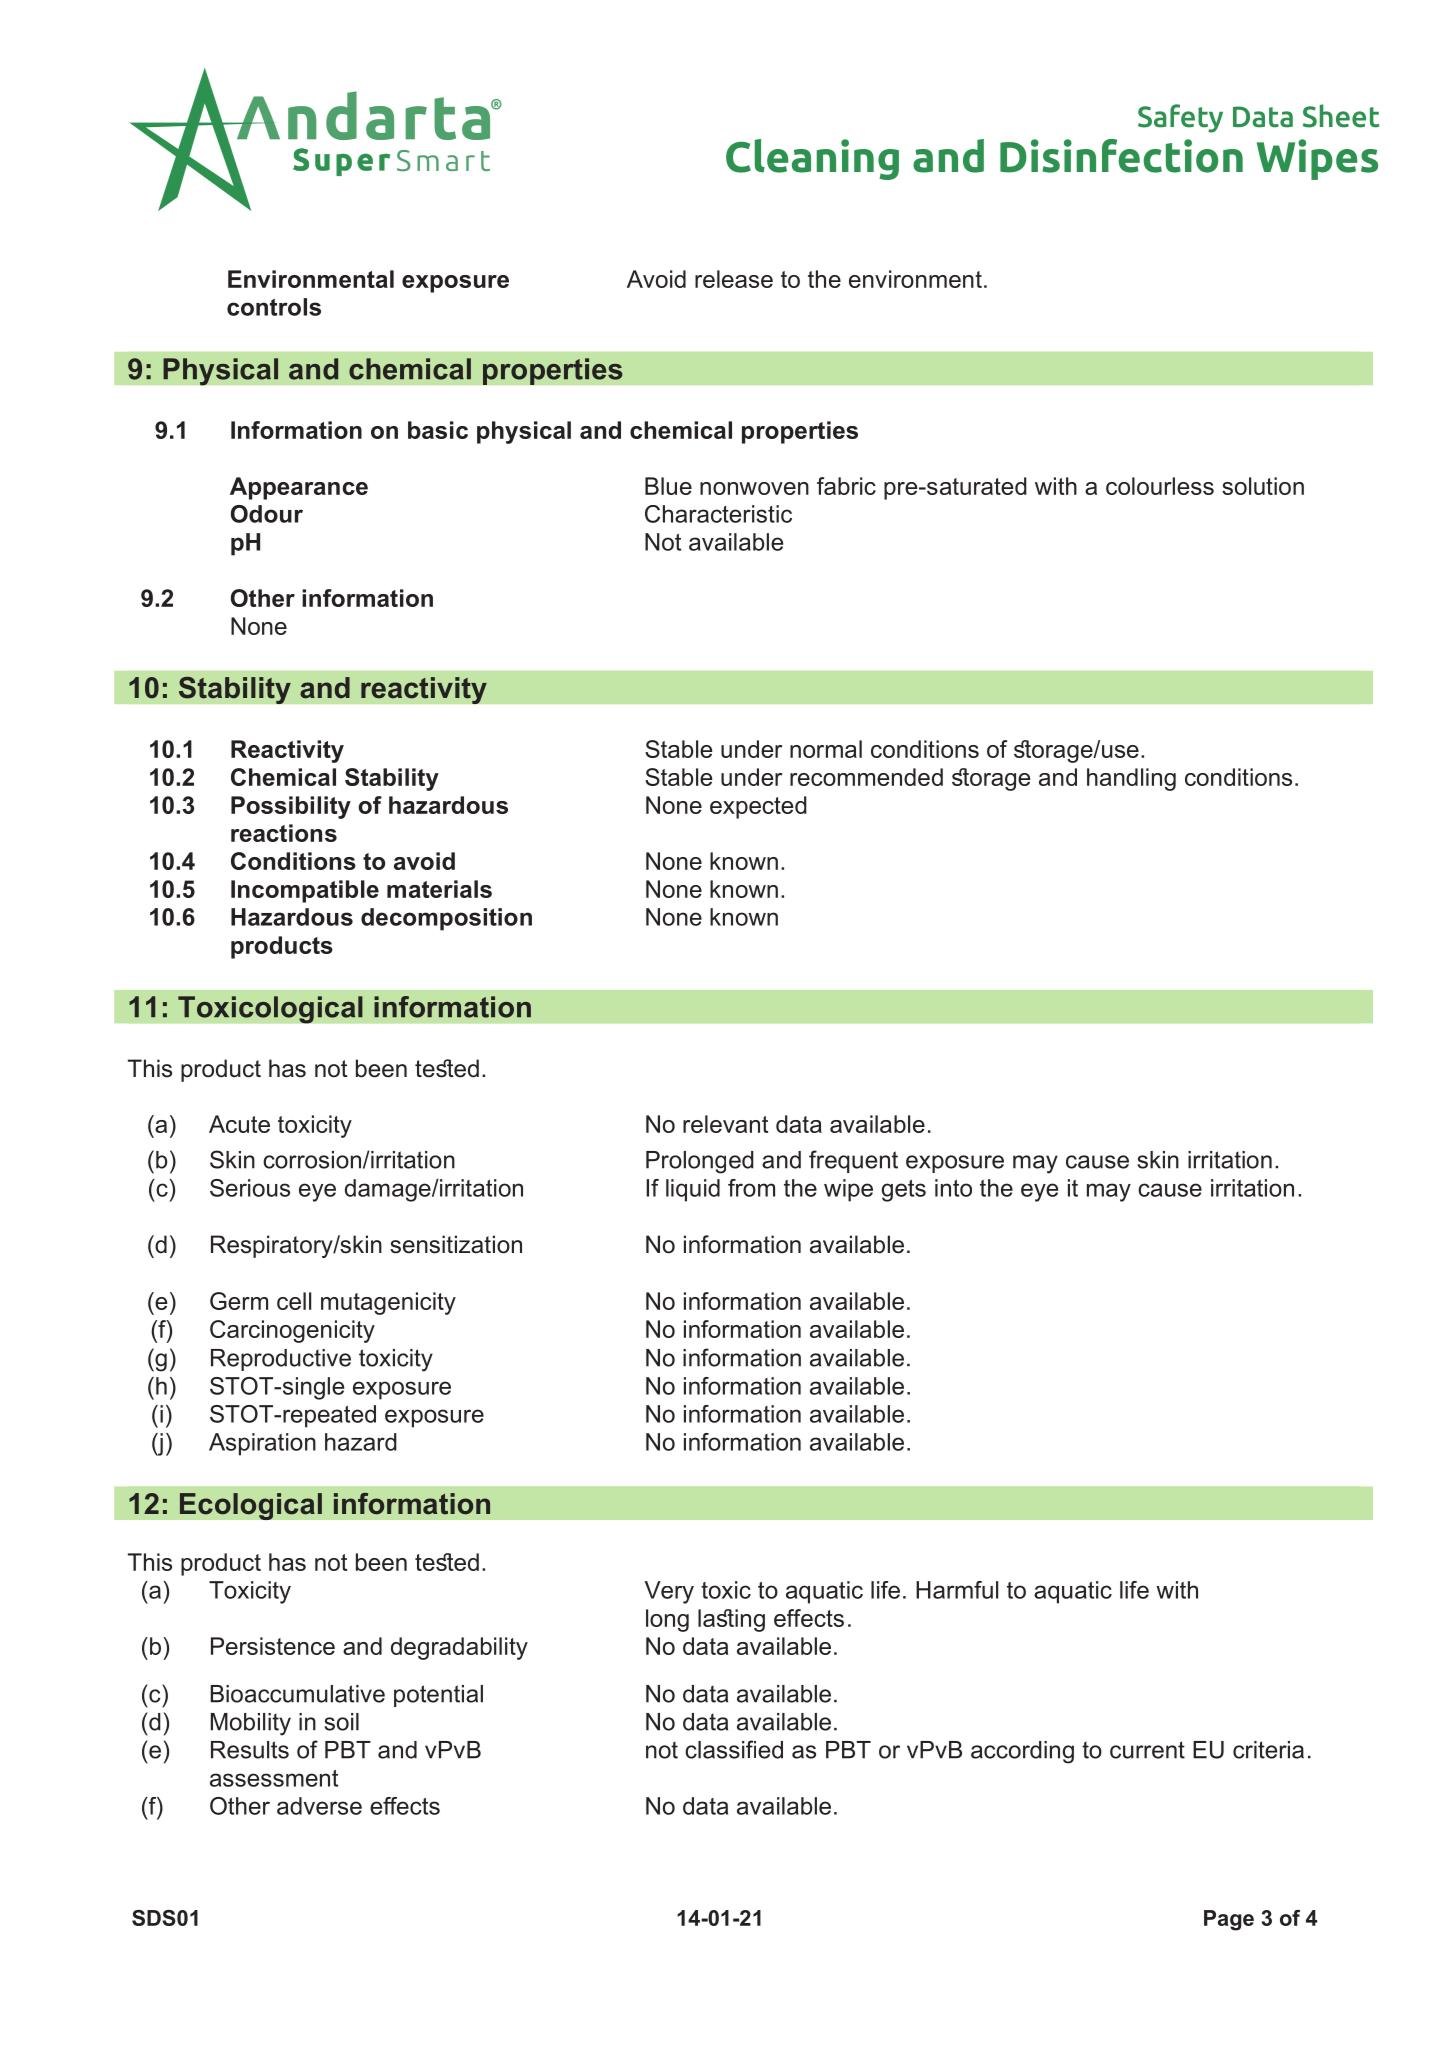  What do you see at coordinates (319, 1806) in the page?
I see `adverse` at bounding box center [319, 1806].
